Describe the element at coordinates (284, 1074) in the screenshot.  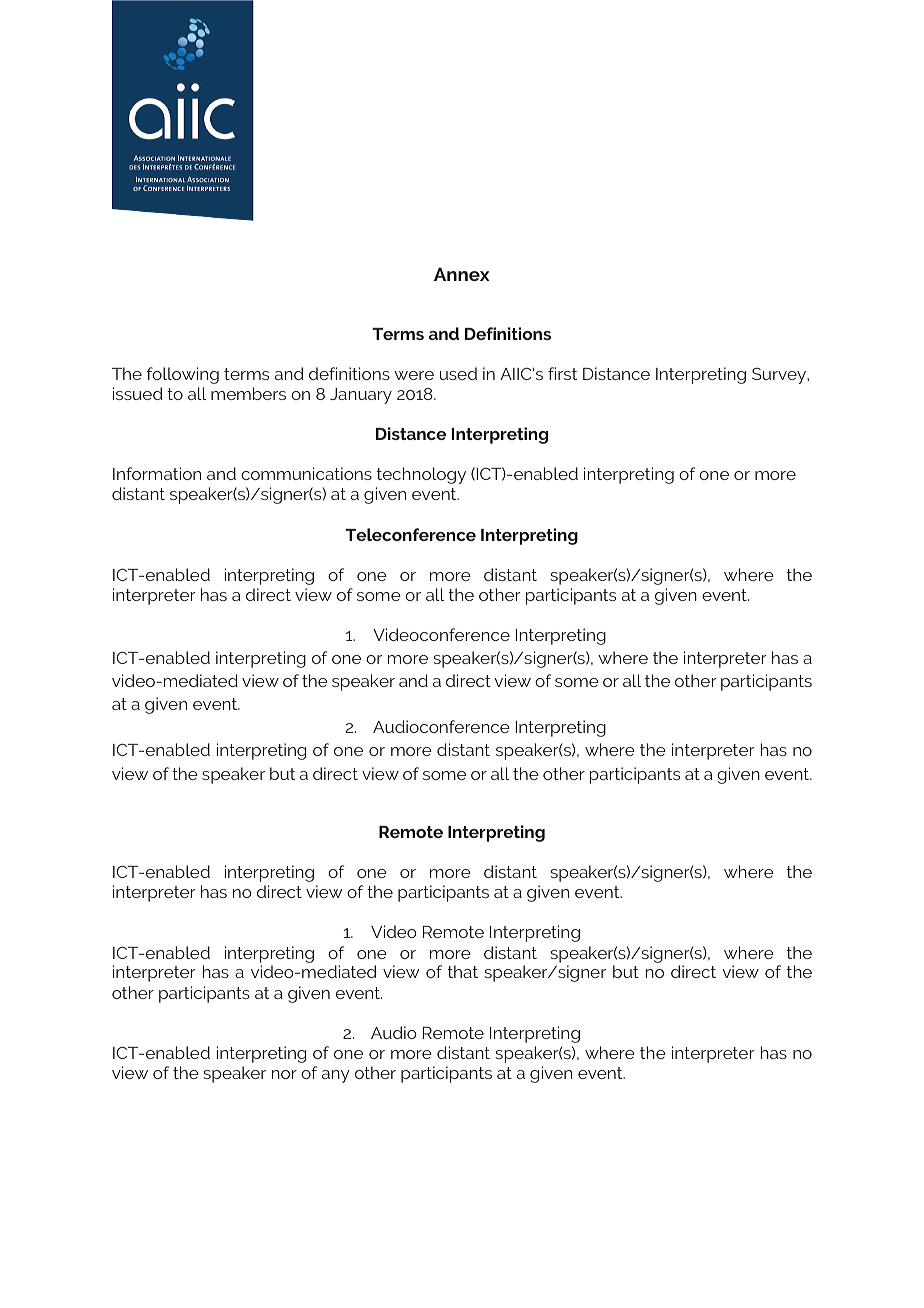
I see `nor` at that location.
